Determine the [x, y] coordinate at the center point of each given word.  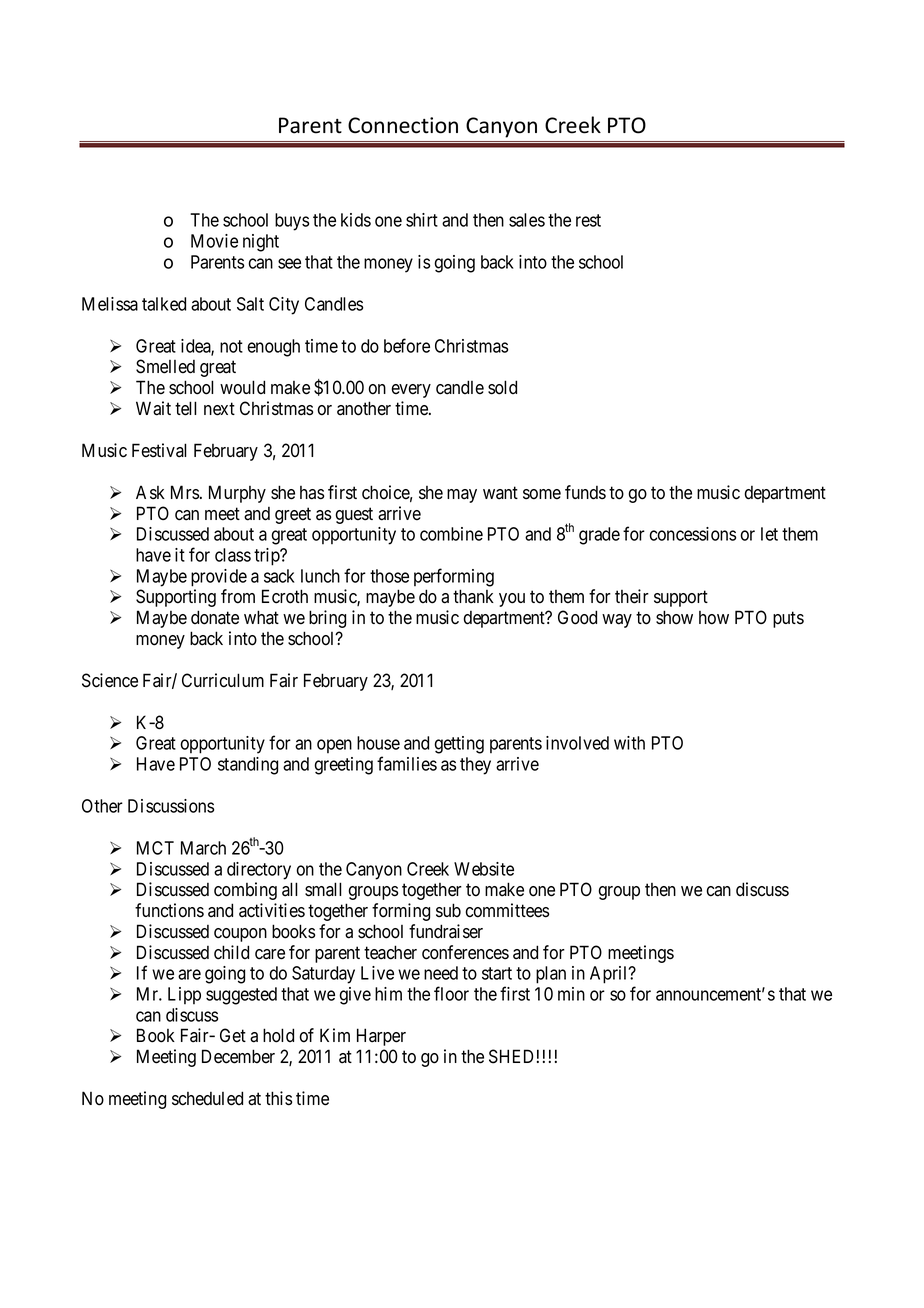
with [629, 743]
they [475, 766]
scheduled [207, 1098]
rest [588, 220]
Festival [159, 450]
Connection [403, 125]
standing [248, 766]
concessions [692, 534]
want [500, 493]
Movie [214, 241]
